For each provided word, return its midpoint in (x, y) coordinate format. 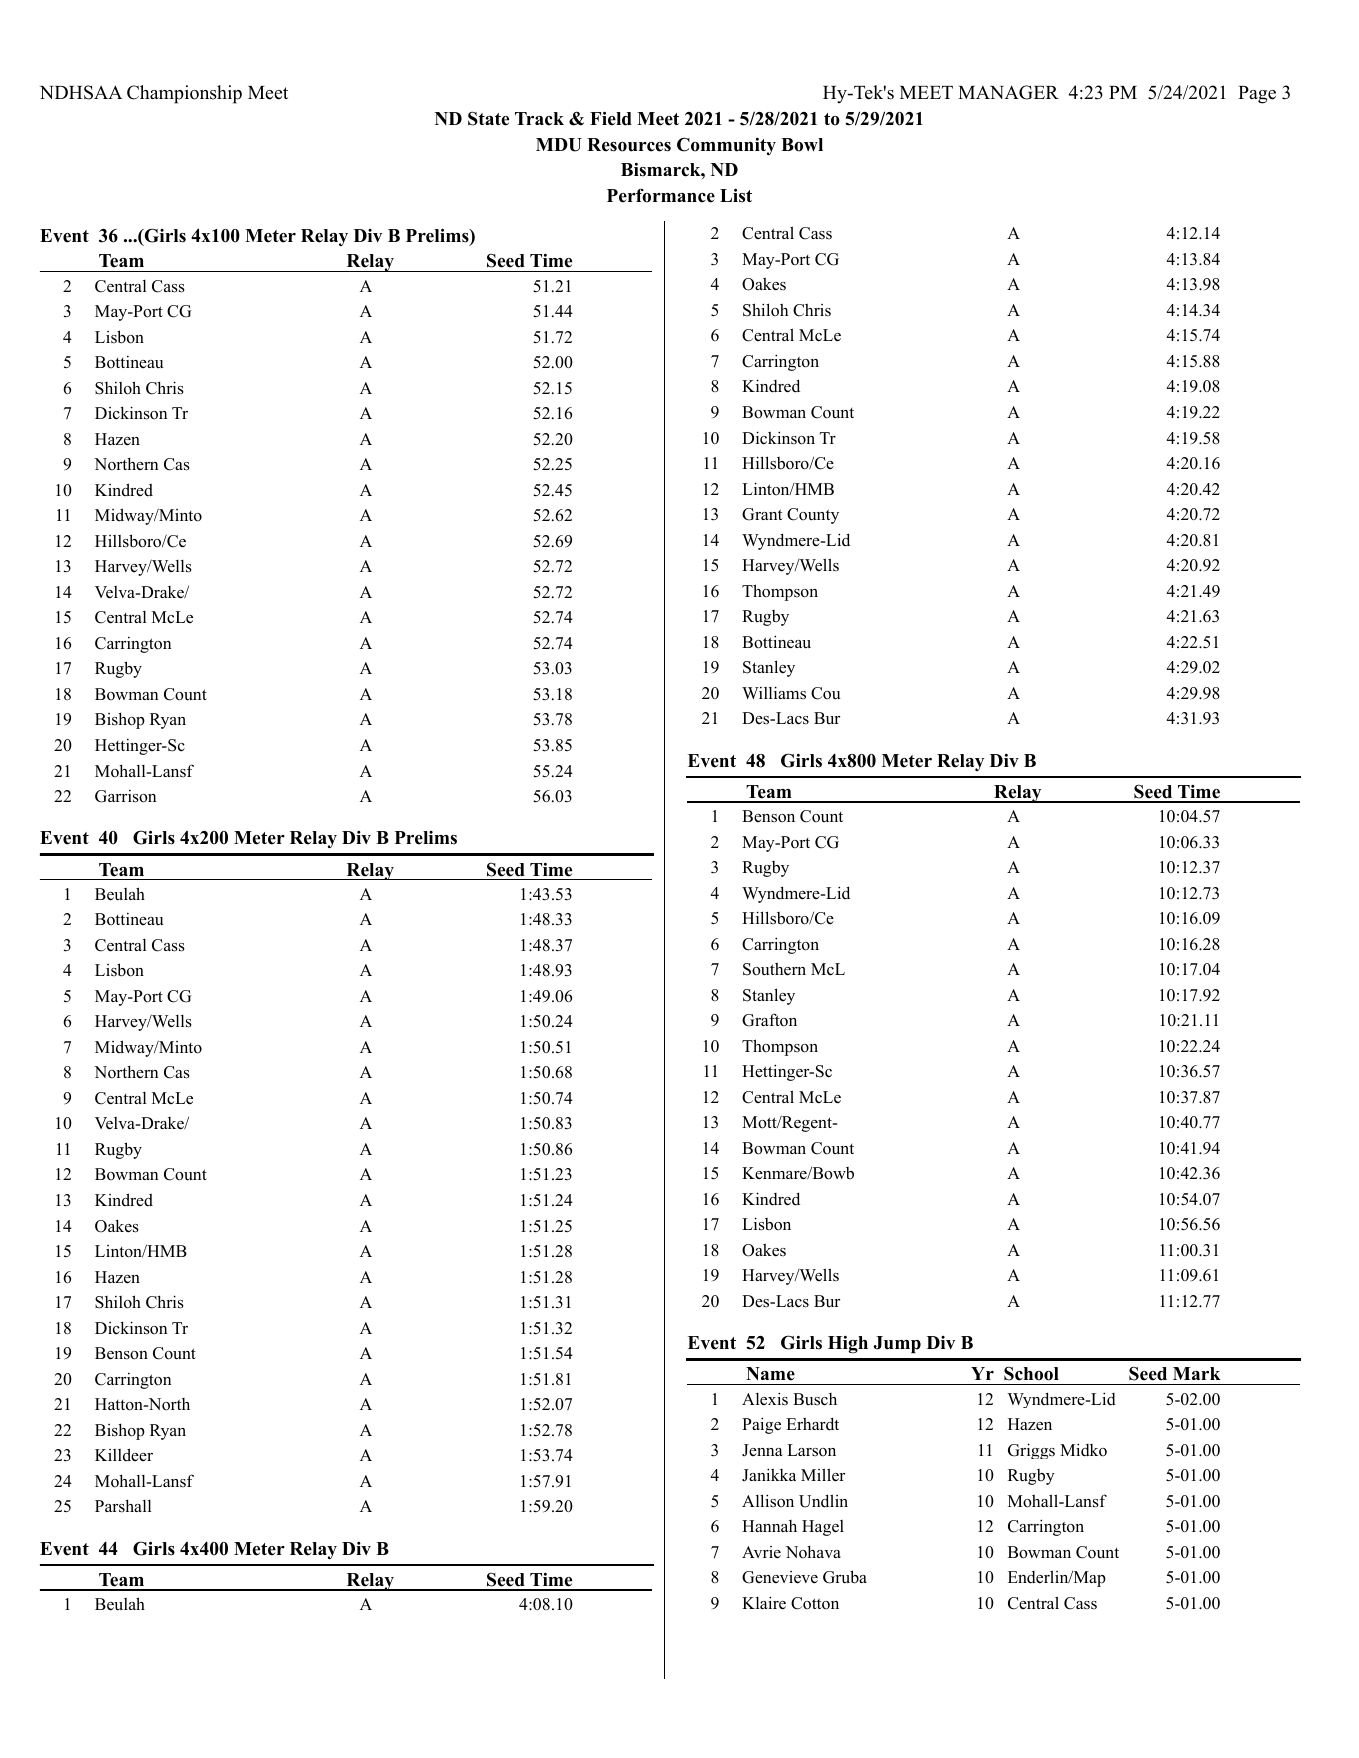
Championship (184, 94)
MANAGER (1008, 92)
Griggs (1031, 1451)
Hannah (769, 1526)
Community (726, 146)
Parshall (123, 1506)
